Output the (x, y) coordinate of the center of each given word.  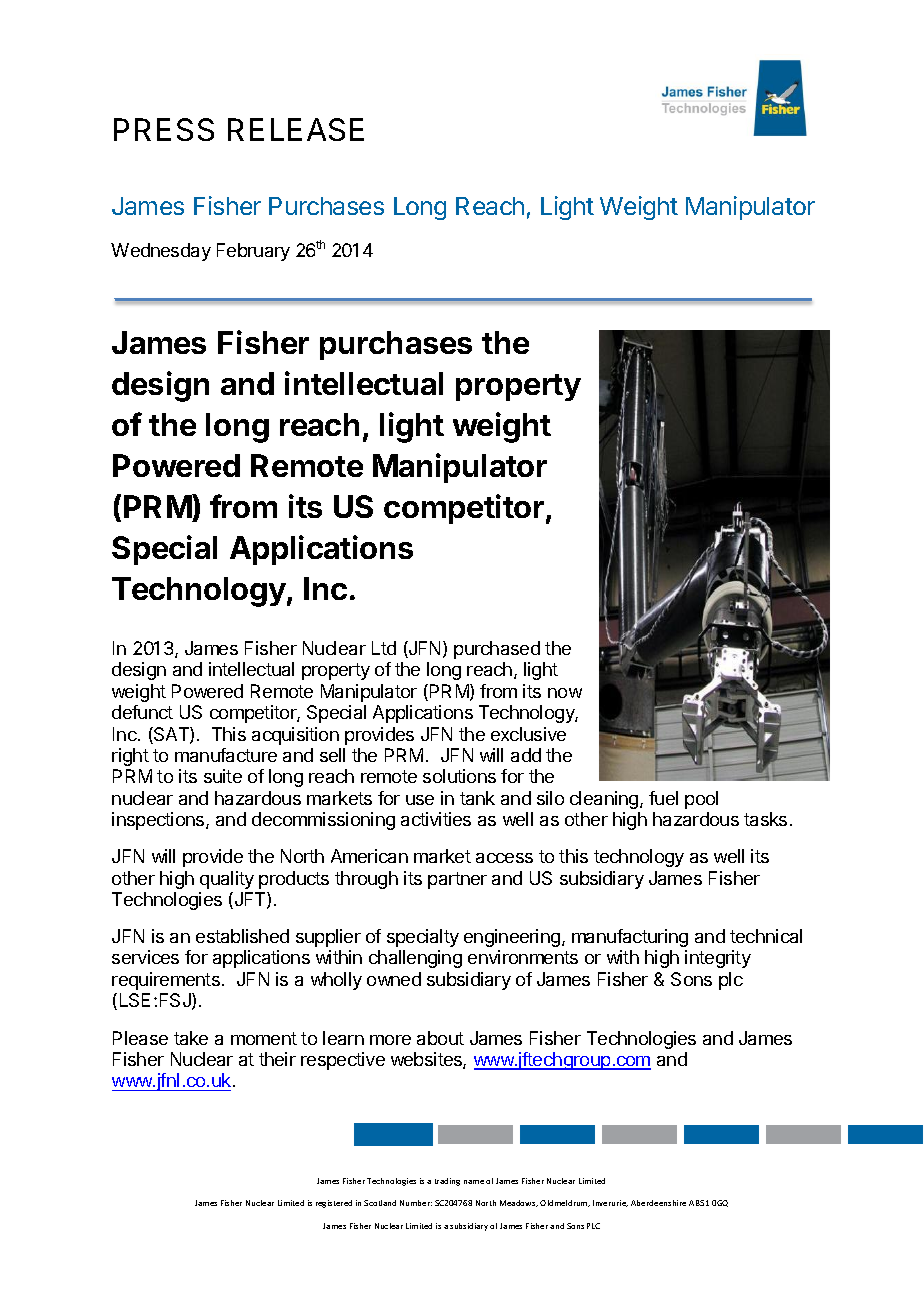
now (565, 693)
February (253, 252)
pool (701, 800)
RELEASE (296, 129)
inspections (159, 821)
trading (447, 1182)
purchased (497, 650)
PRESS (164, 129)
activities (436, 819)
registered (334, 1204)
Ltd (384, 648)
